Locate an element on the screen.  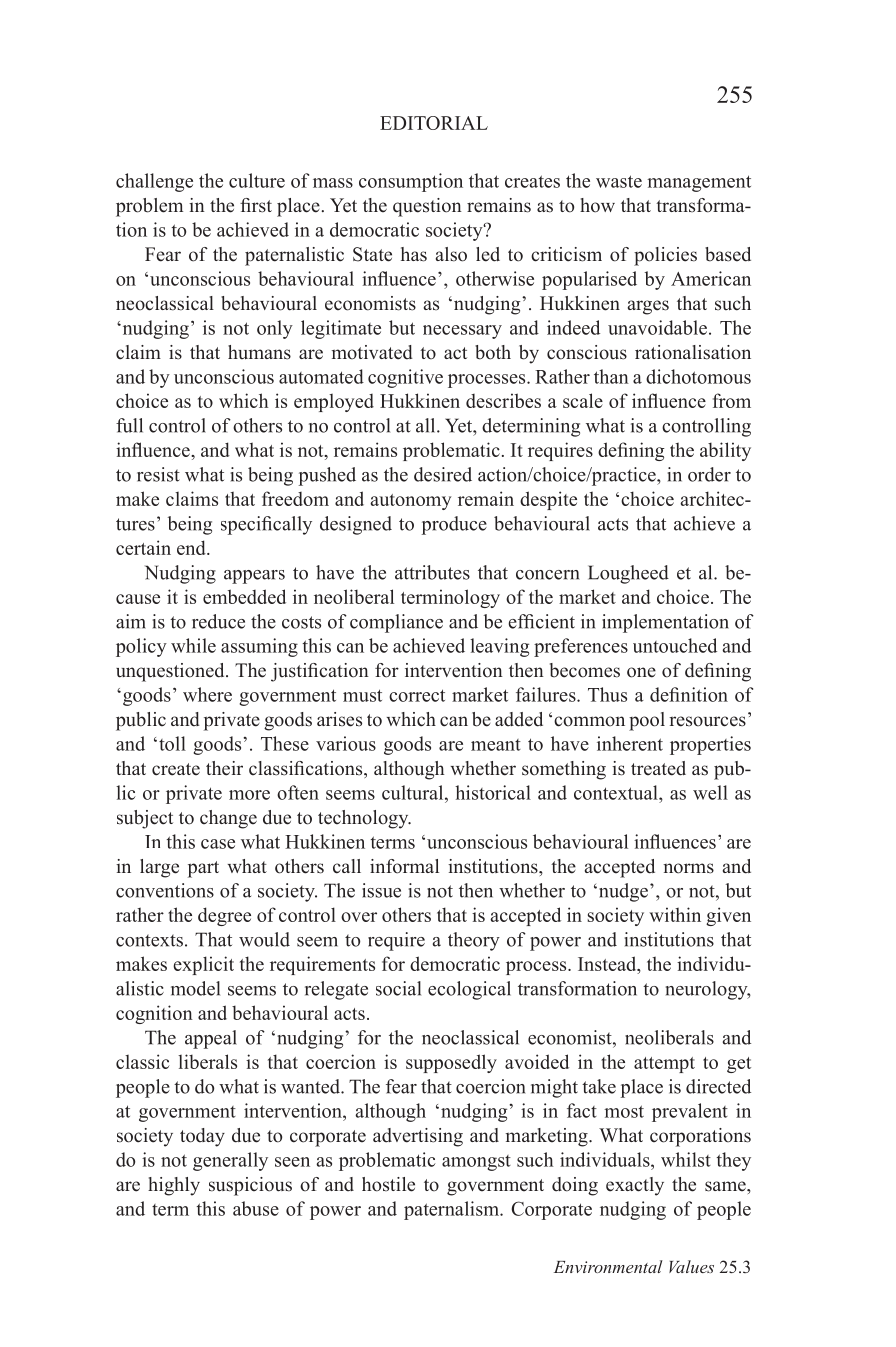
challenge is located at coordinates (154, 182).
